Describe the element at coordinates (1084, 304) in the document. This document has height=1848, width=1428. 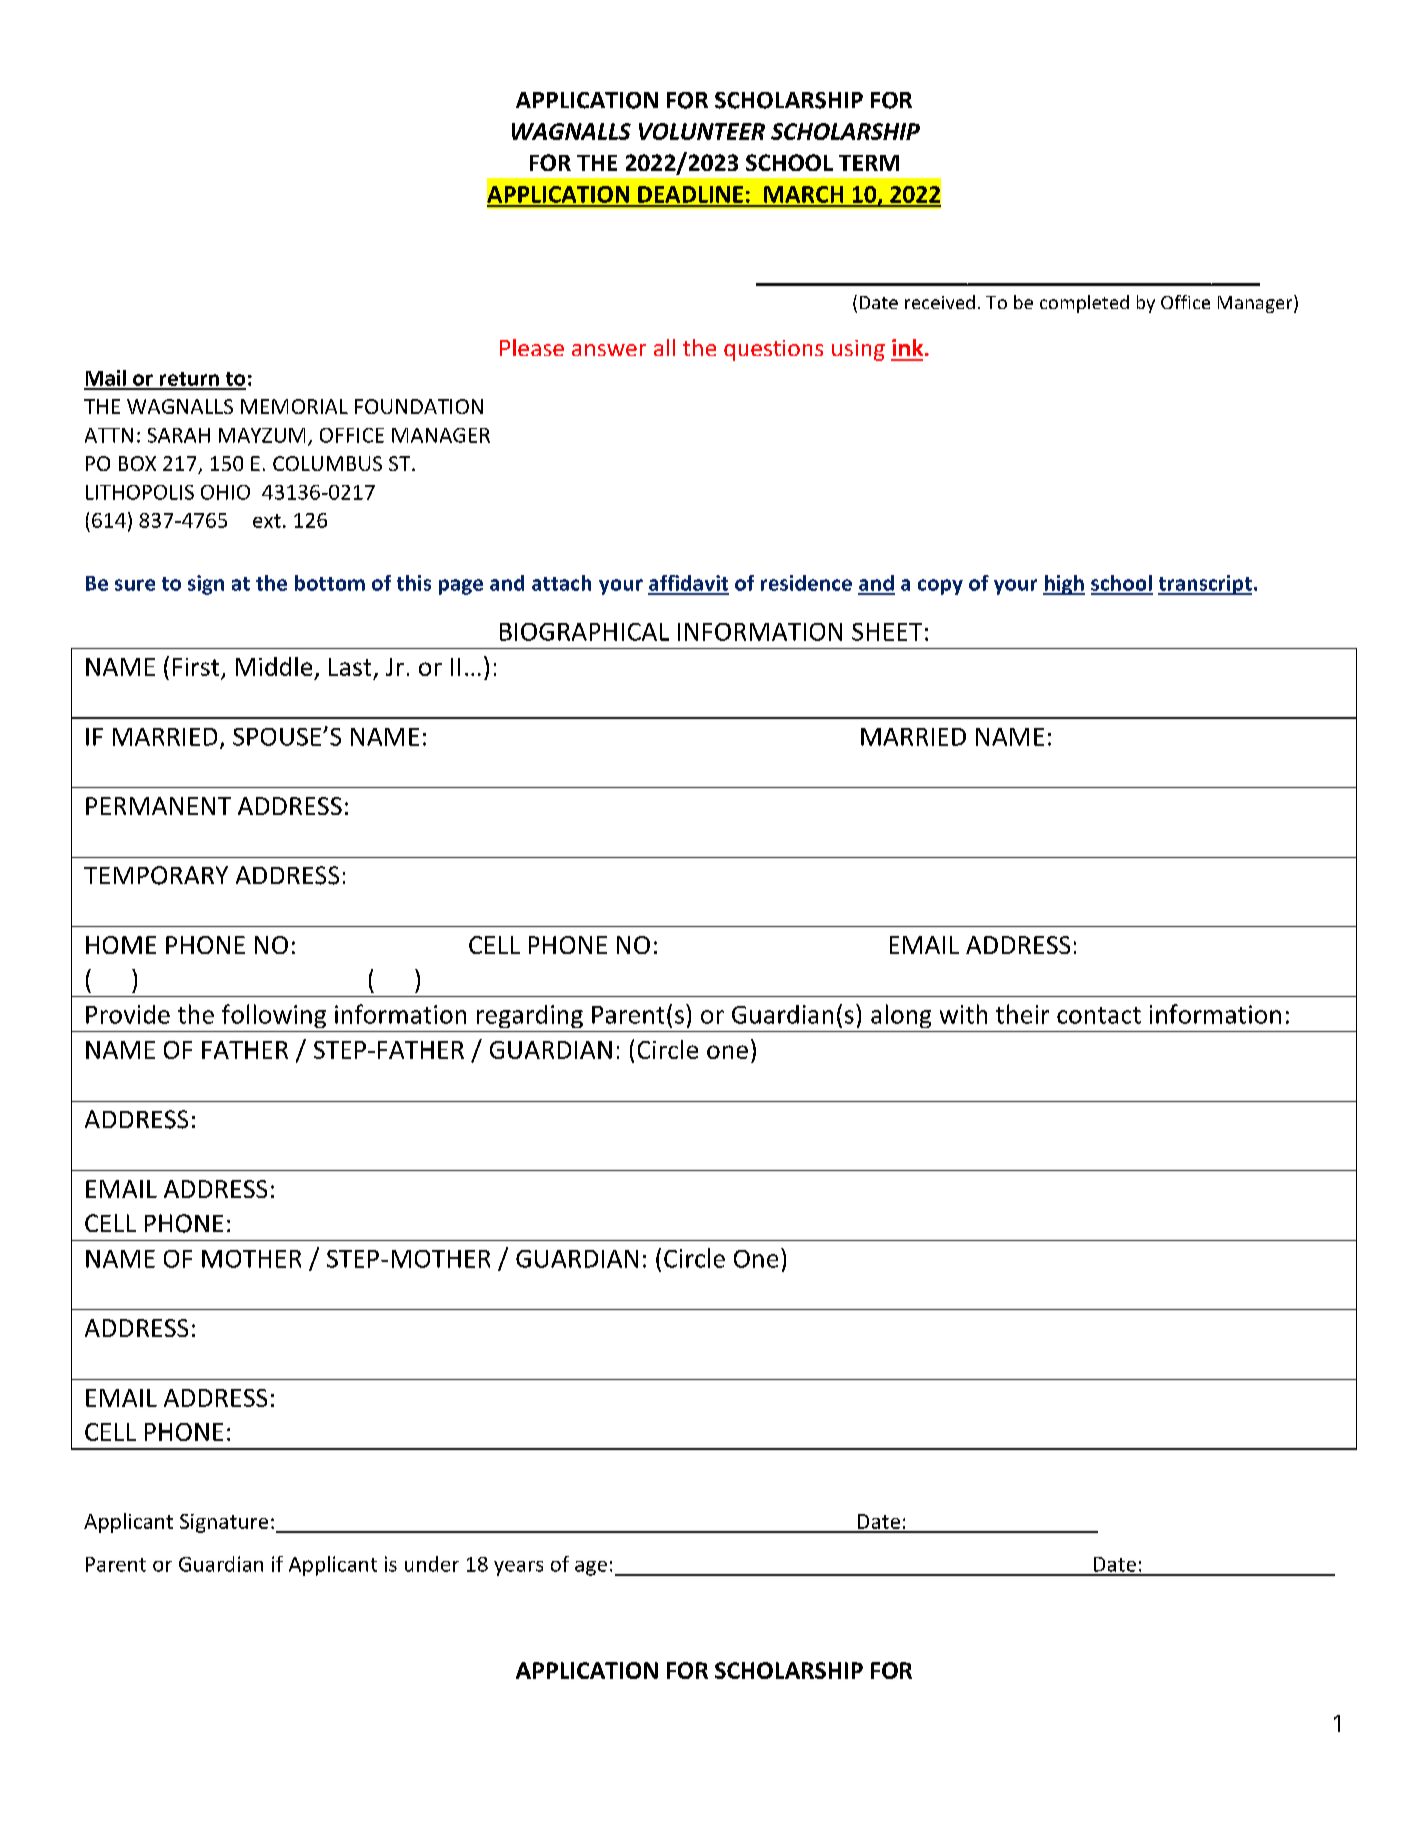
I see `completed` at that location.
